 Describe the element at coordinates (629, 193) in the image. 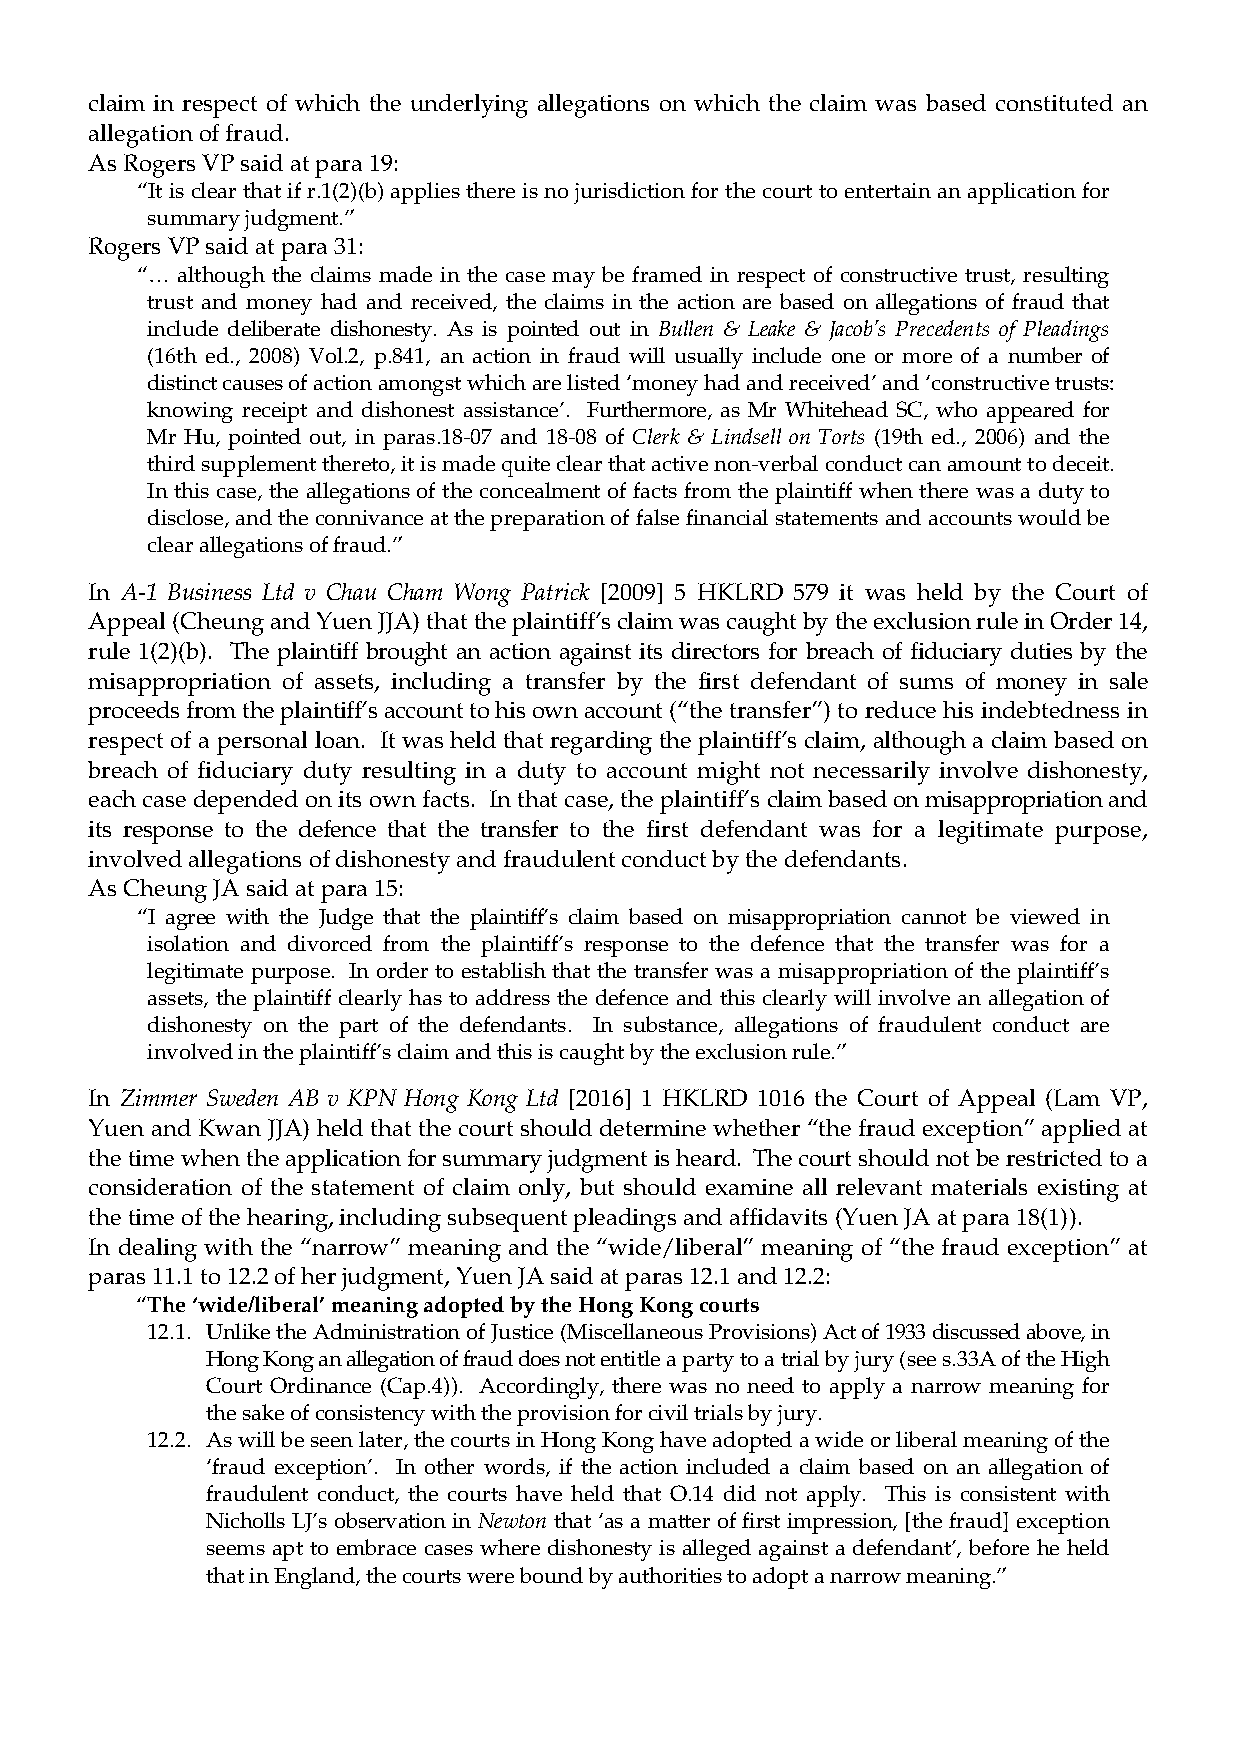

I see `jurisdiction` at that location.
